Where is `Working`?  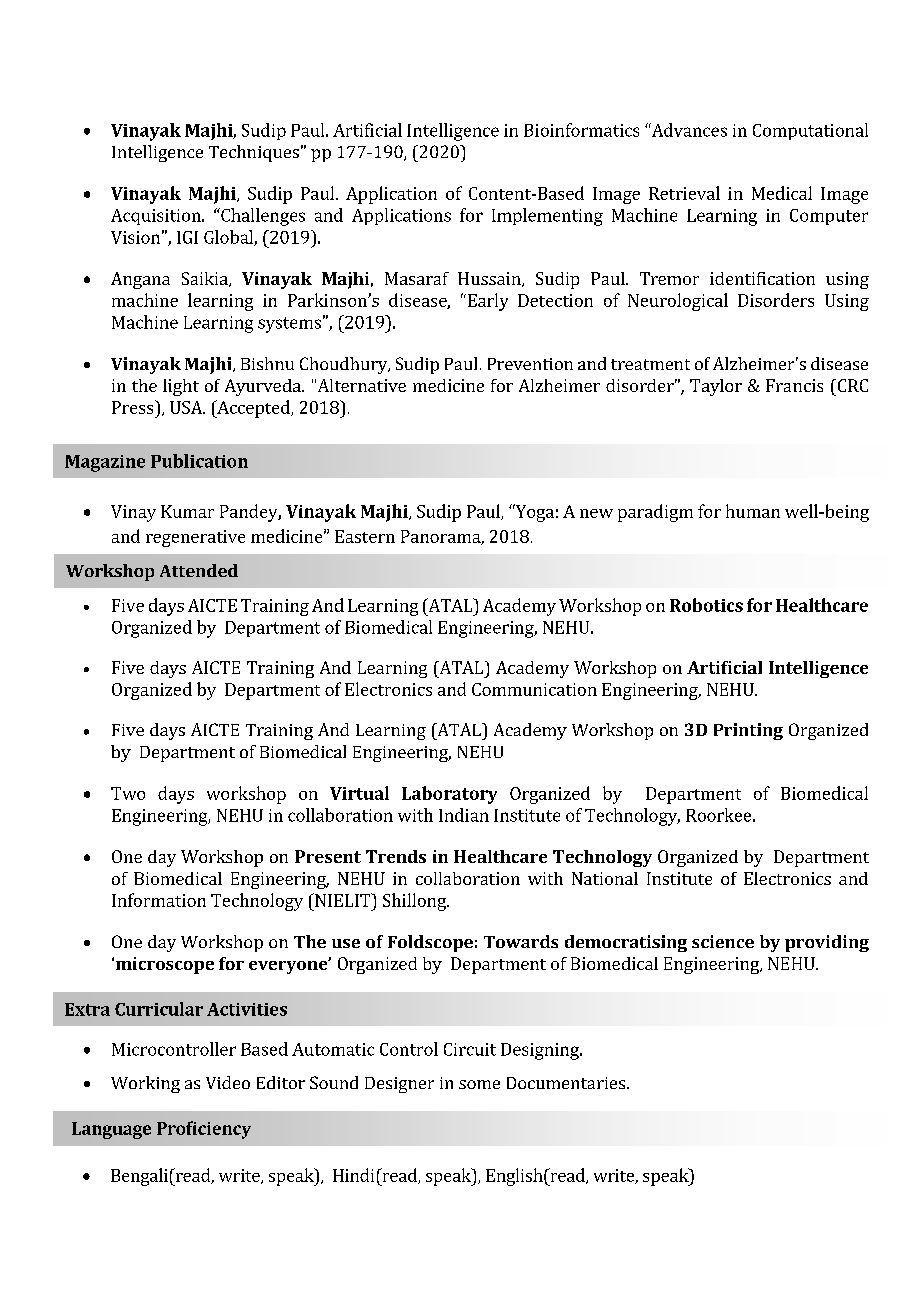 Working is located at coordinates (145, 1084).
